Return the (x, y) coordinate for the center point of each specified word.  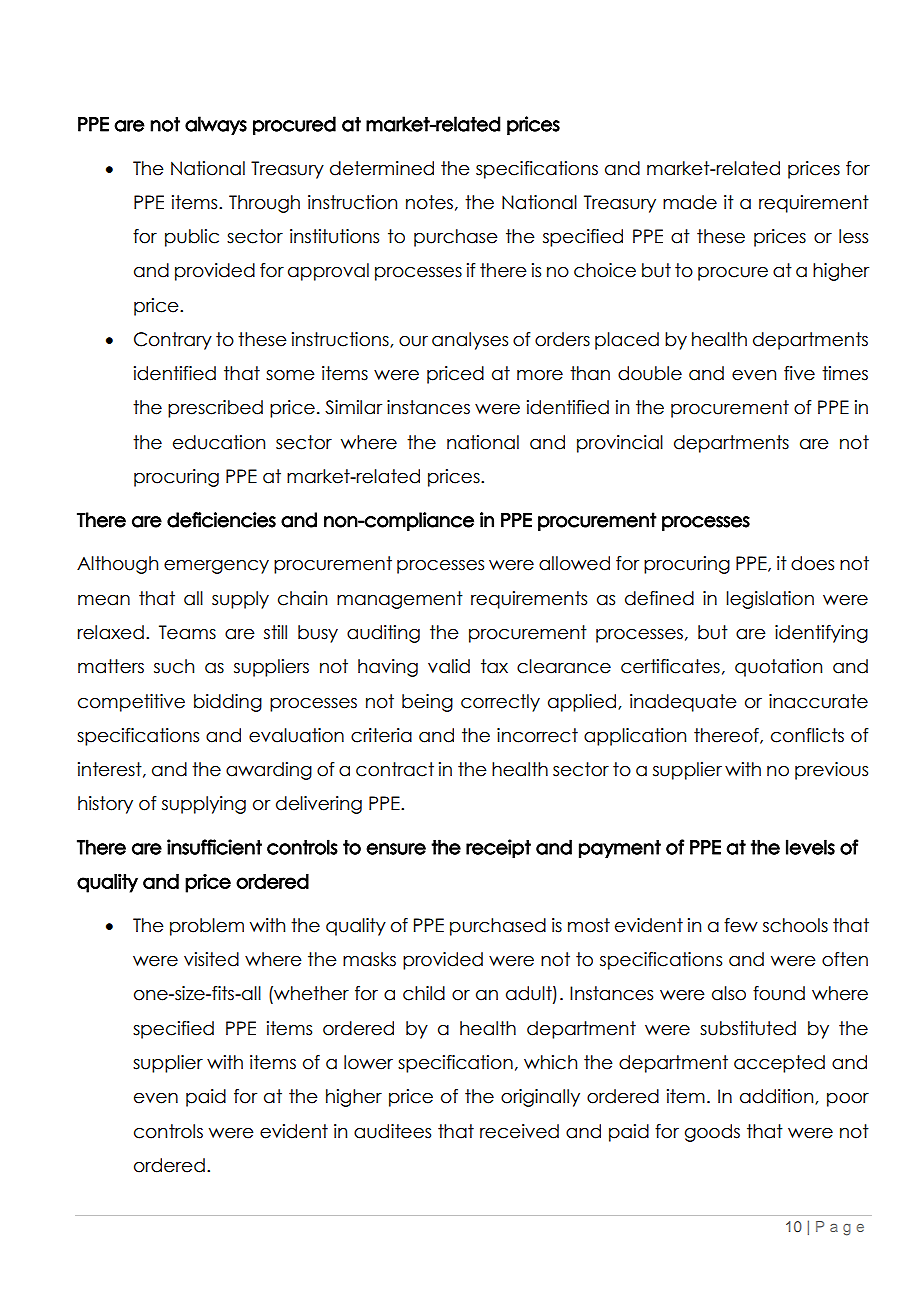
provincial (620, 444)
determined (382, 168)
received (519, 1131)
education (219, 442)
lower (368, 1062)
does (812, 563)
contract (395, 769)
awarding (269, 771)
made (690, 202)
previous (831, 771)
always (216, 125)
